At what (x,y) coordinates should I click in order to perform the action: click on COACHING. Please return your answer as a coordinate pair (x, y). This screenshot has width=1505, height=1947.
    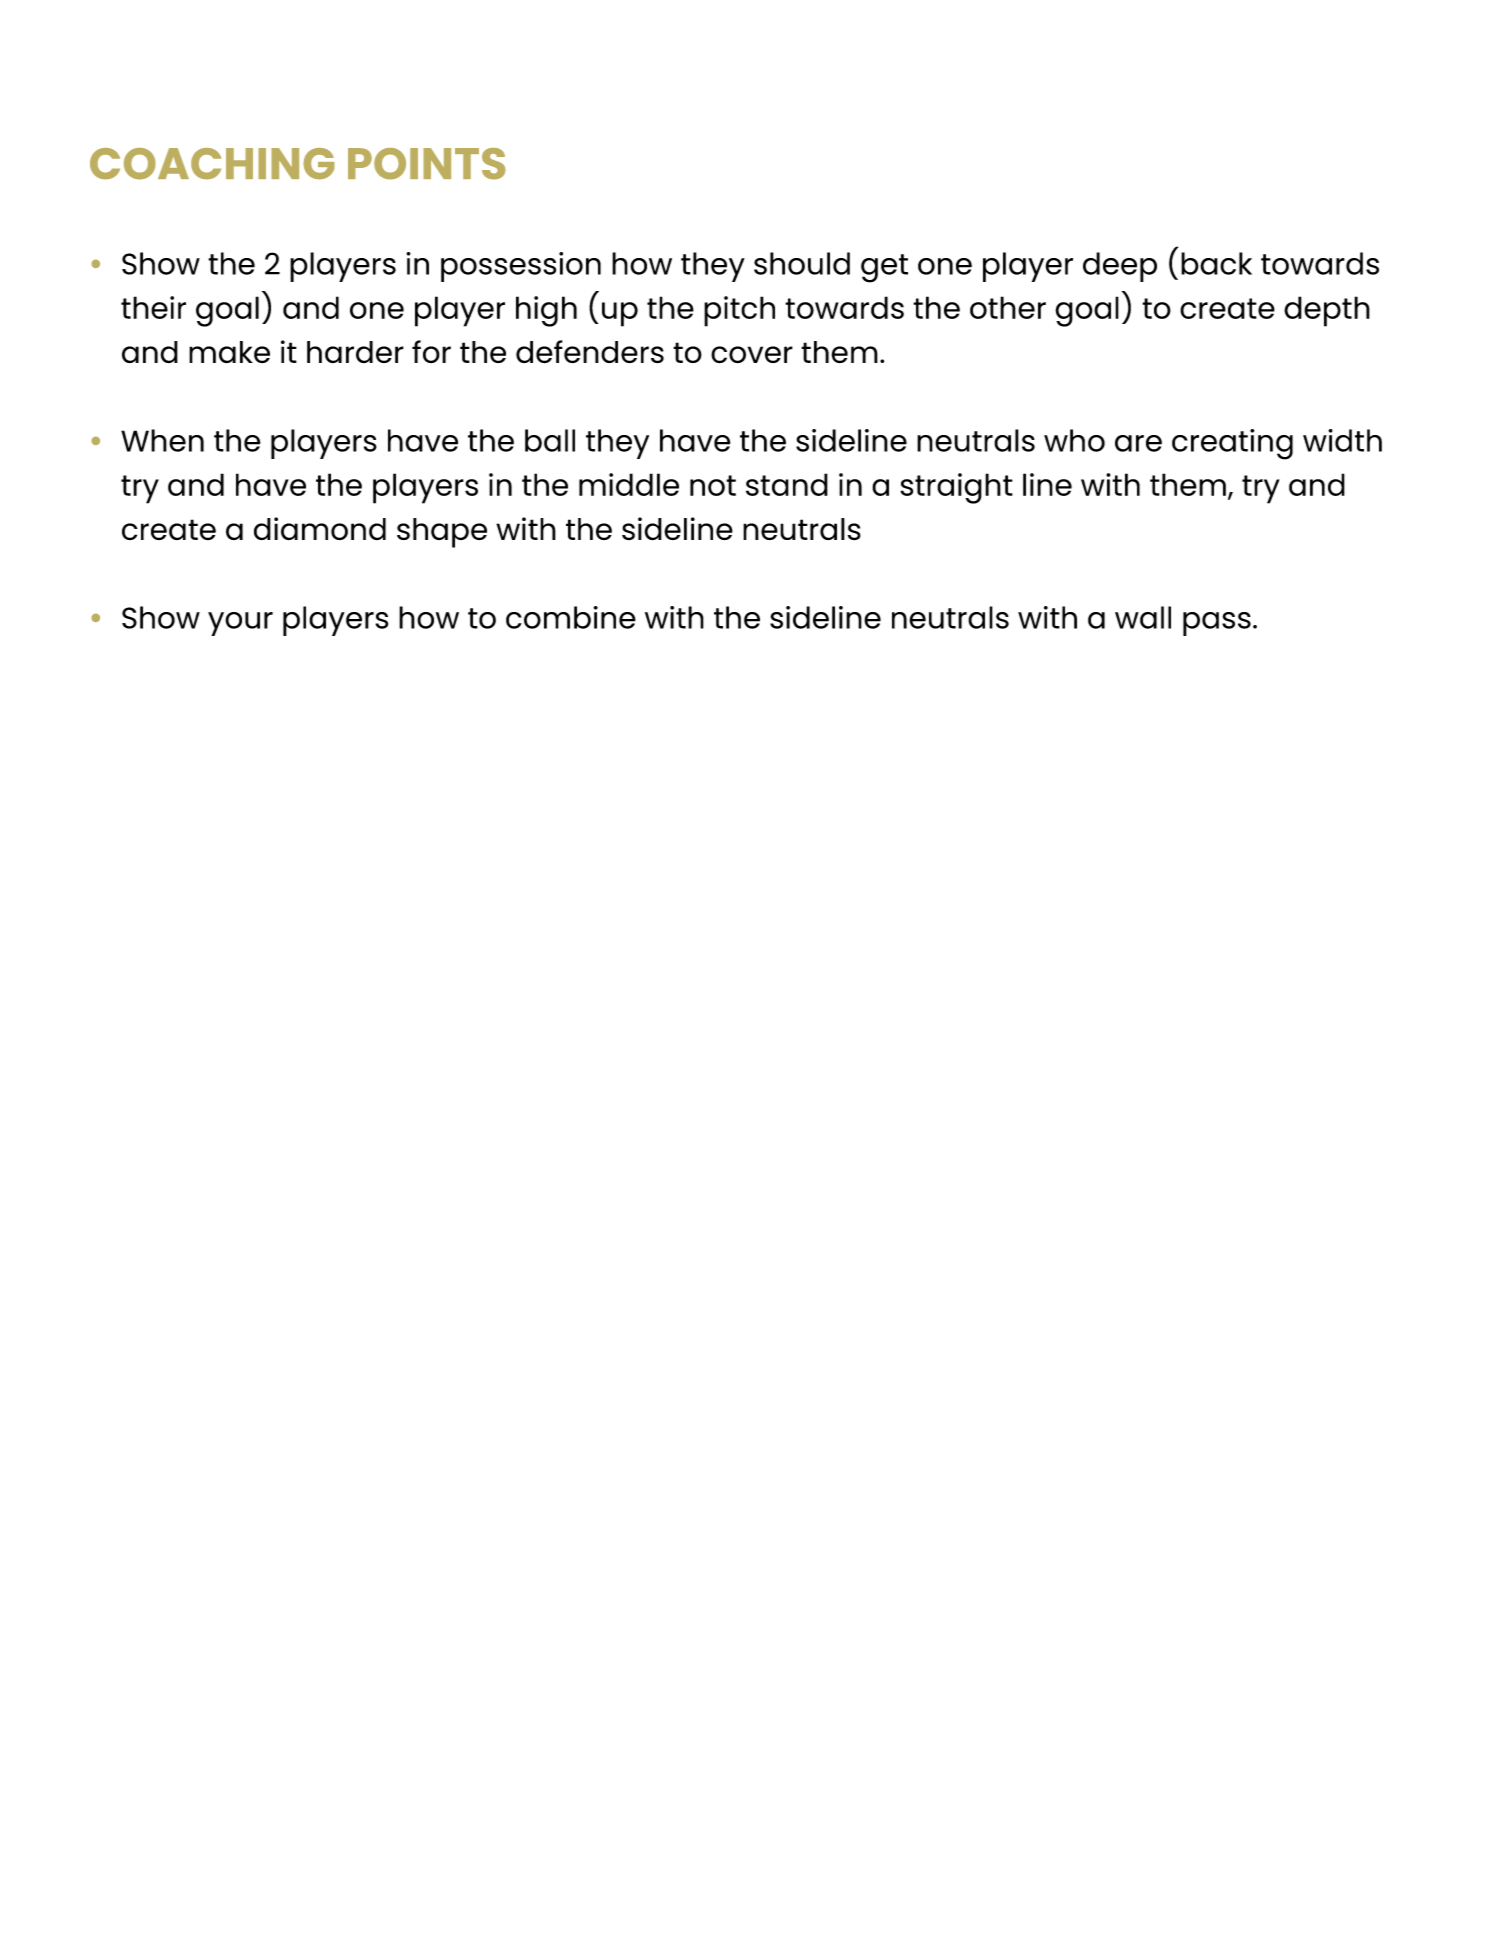
    Looking at the image, I should click on (212, 164).
